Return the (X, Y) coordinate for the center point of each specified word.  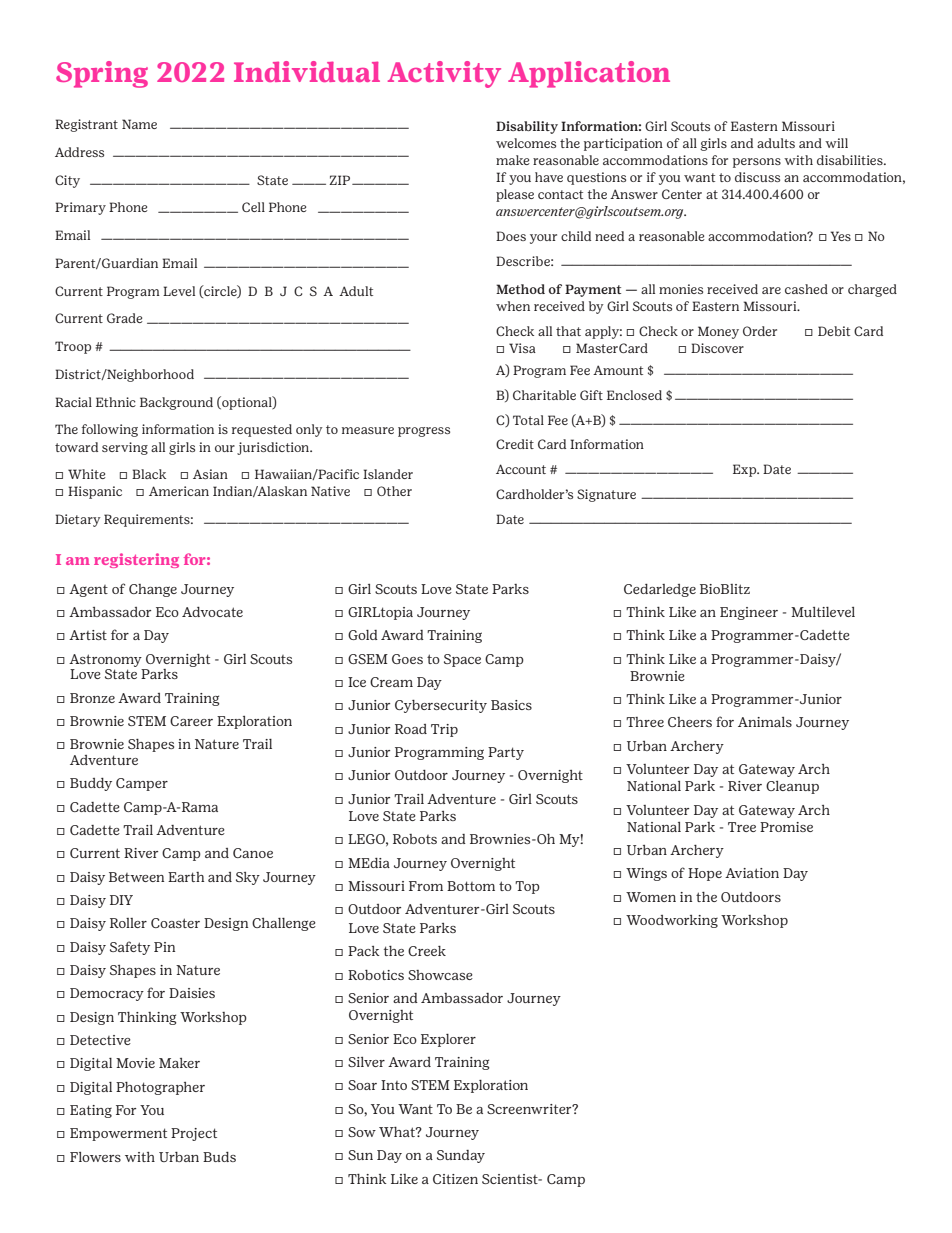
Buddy (91, 784)
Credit (515, 444)
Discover (717, 348)
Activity (444, 74)
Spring (102, 74)
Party (506, 753)
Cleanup (792, 787)
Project (194, 1134)
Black (149, 474)
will (836, 143)
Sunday (461, 1156)
